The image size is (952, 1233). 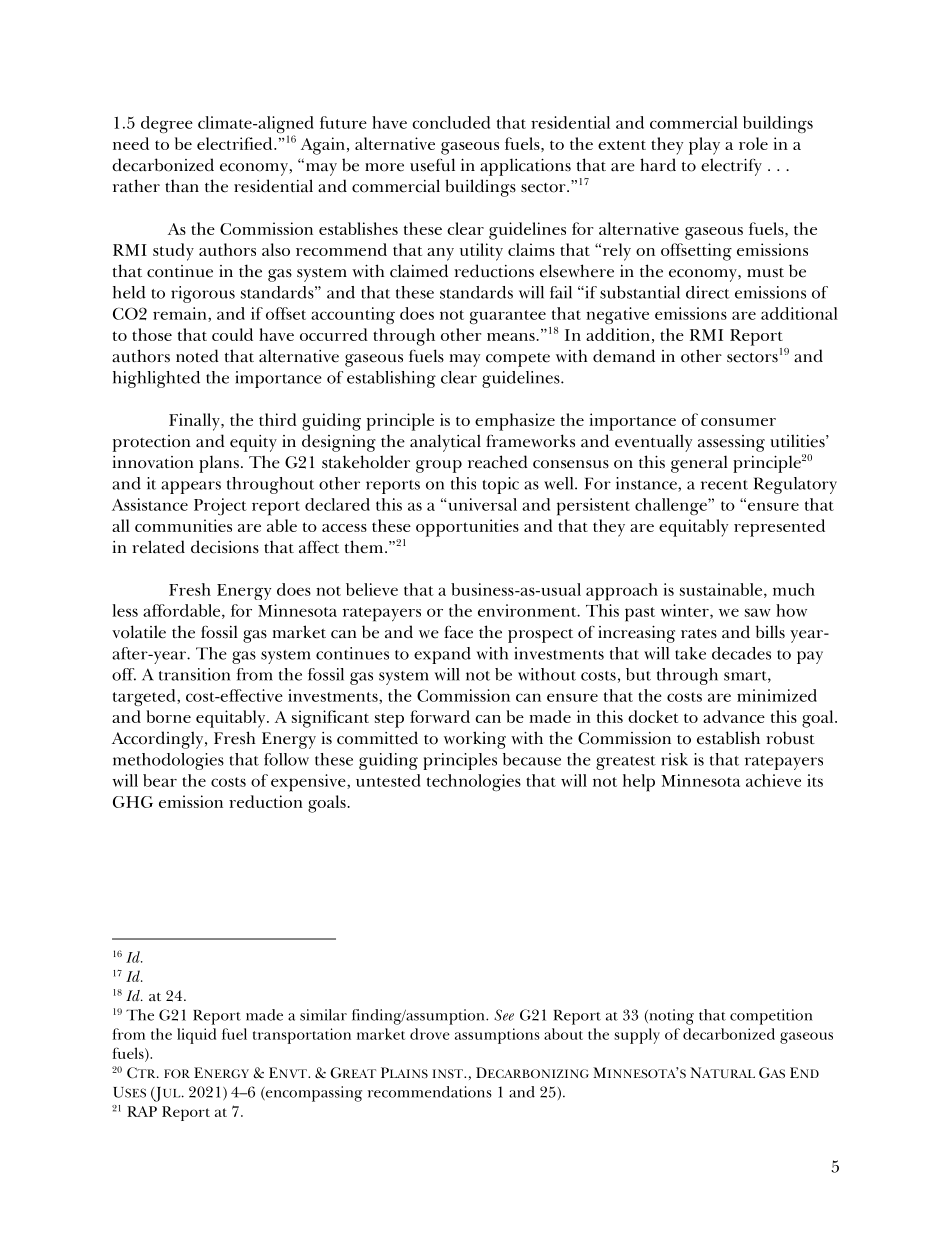 What do you see at coordinates (773, 780) in the screenshot?
I see `achieve` at bounding box center [773, 780].
